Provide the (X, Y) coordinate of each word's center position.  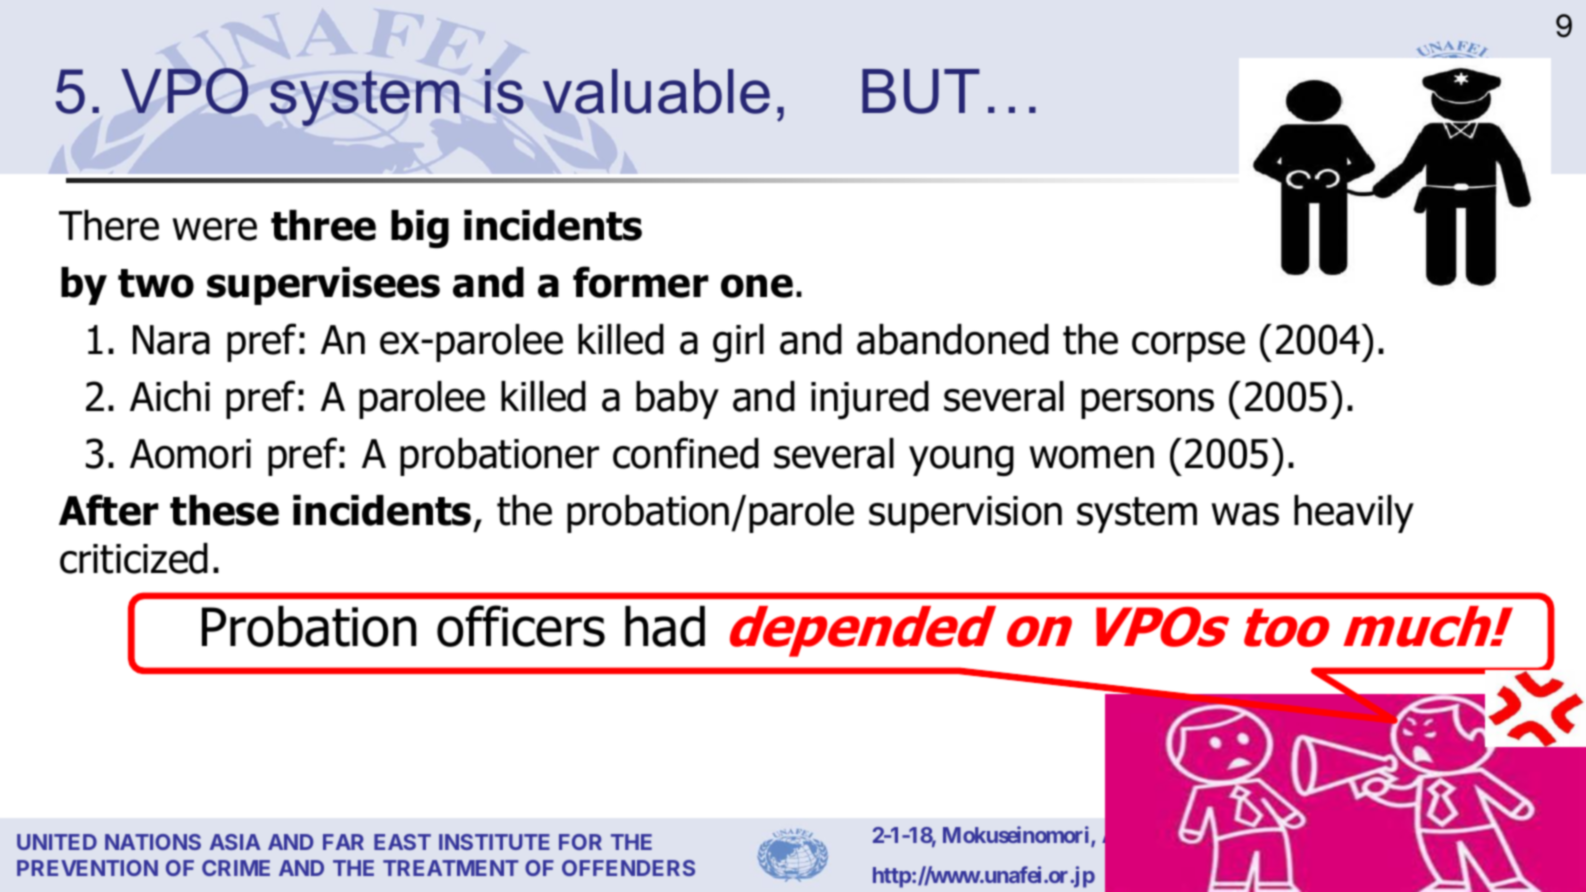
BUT (921, 91)
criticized (134, 558)
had (665, 626)
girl (738, 343)
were (214, 229)
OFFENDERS (628, 868)
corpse (1188, 347)
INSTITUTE (494, 842)
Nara (171, 340)
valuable (656, 91)
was (1245, 514)
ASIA (235, 842)
